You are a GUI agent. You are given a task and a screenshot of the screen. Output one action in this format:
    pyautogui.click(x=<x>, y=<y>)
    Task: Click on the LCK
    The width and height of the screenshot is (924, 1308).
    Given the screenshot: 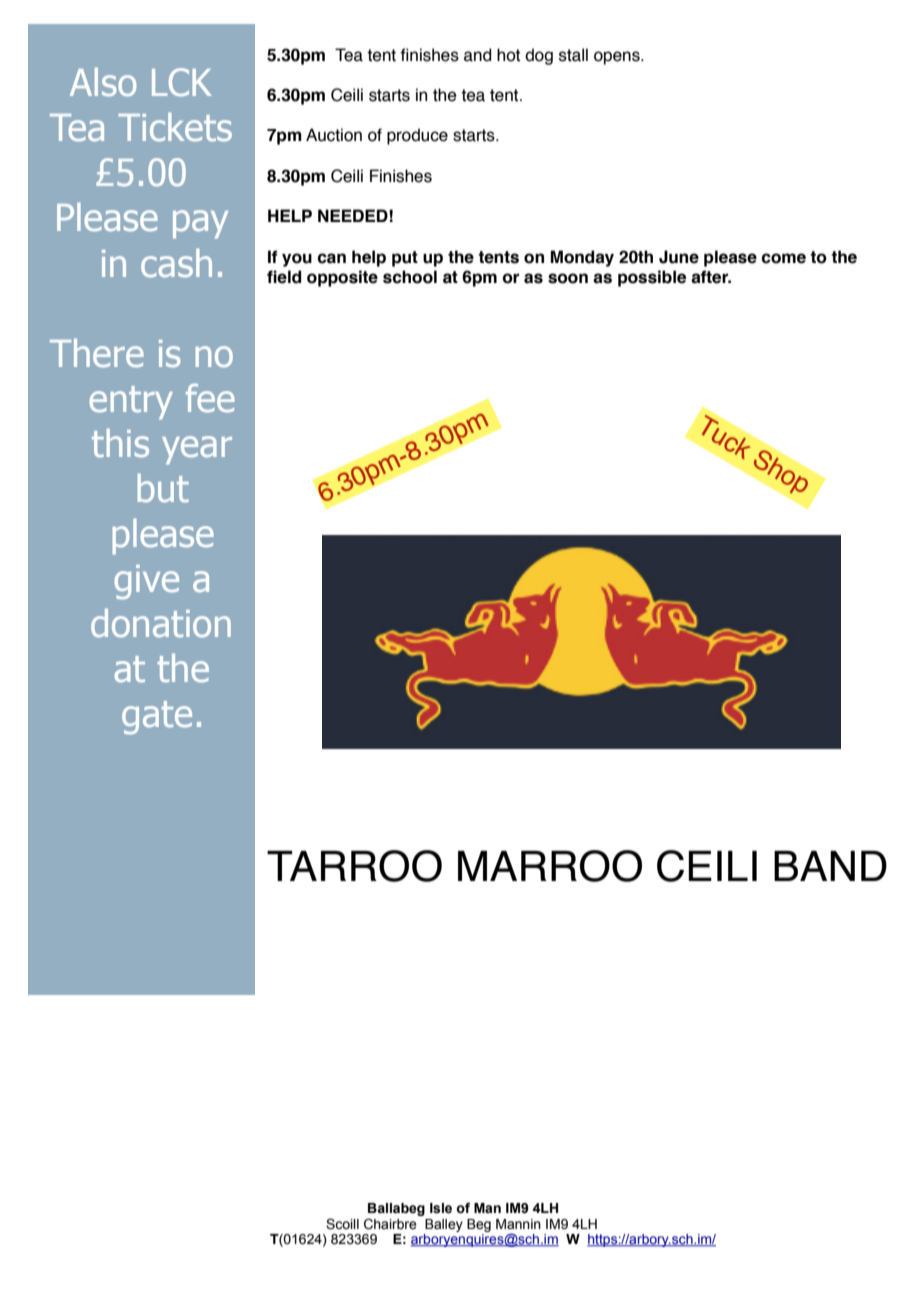 What is the action you would take?
    pyautogui.click(x=182, y=82)
